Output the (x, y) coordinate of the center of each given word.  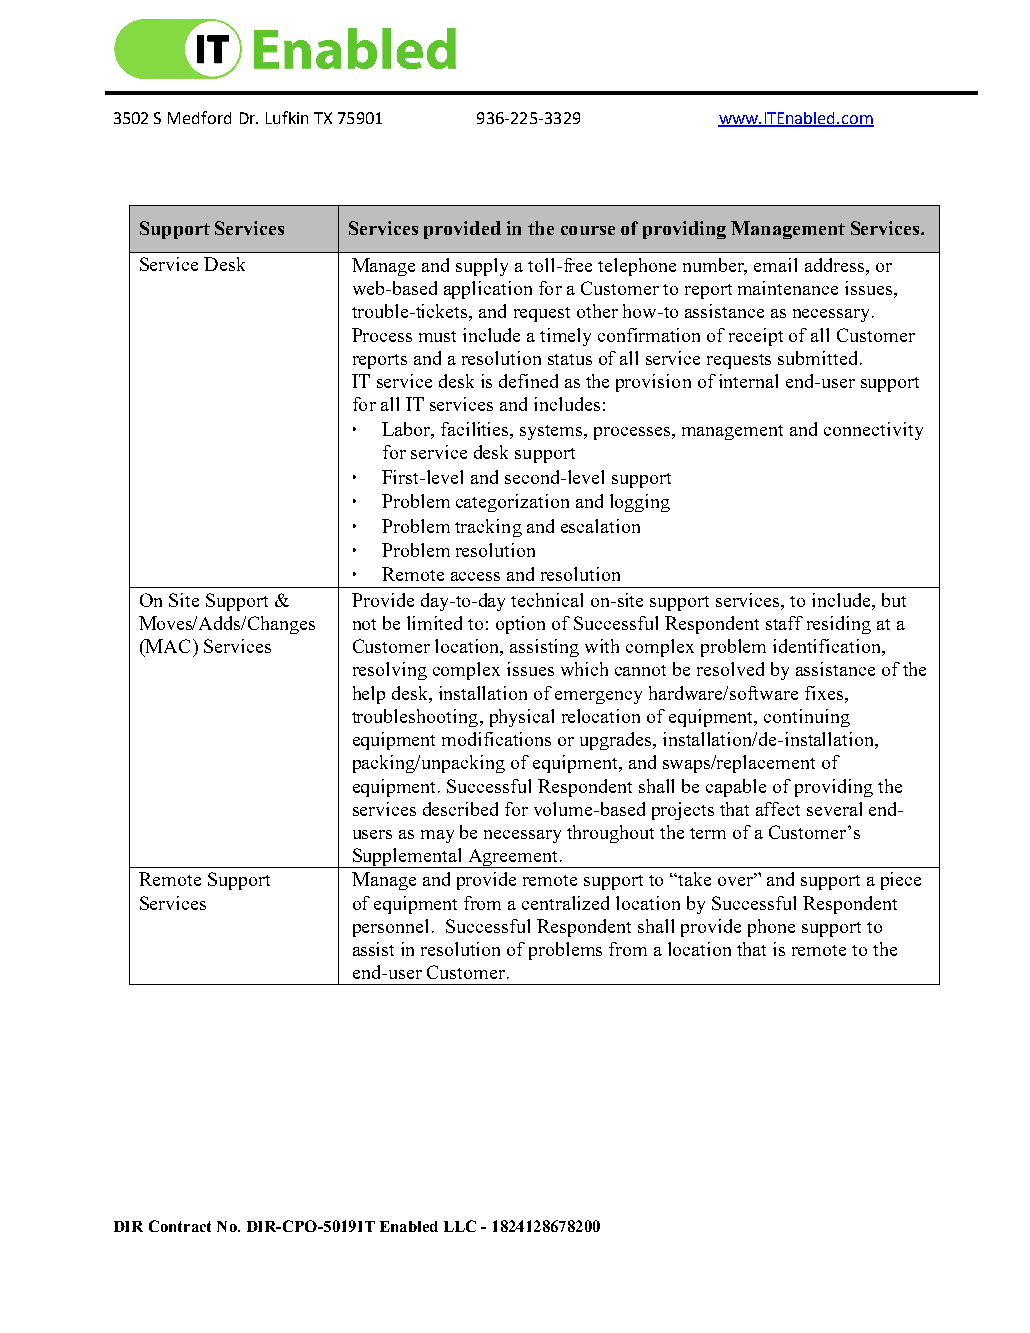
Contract (180, 1226)
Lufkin (287, 117)
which (584, 669)
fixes (824, 693)
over (736, 880)
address (836, 266)
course (588, 230)
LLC (460, 1226)
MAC (166, 647)
